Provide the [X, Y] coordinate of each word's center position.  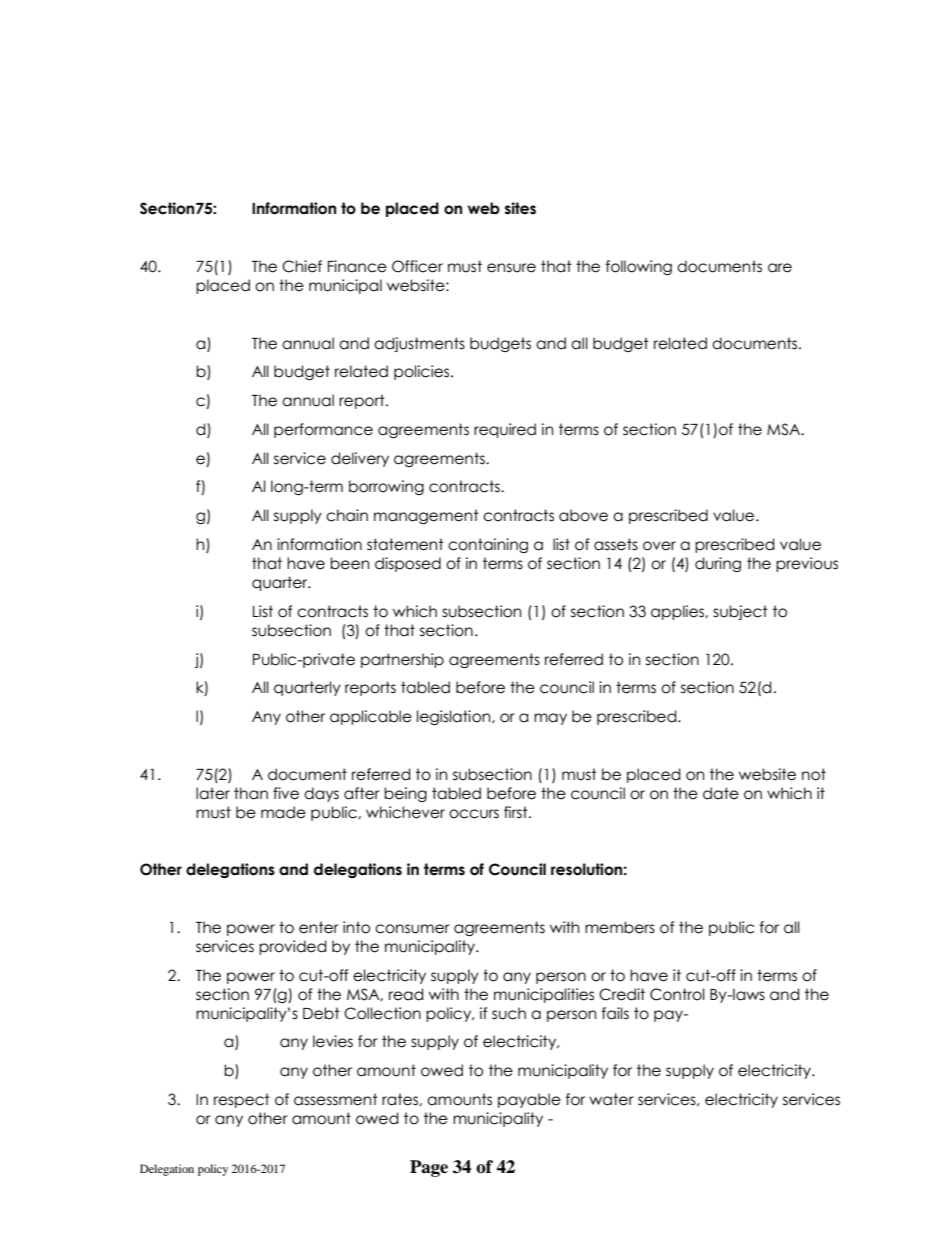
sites [520, 208]
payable [529, 1100]
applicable [371, 717]
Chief [302, 266]
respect [242, 1100]
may [550, 719]
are [780, 268]
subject [740, 612]
